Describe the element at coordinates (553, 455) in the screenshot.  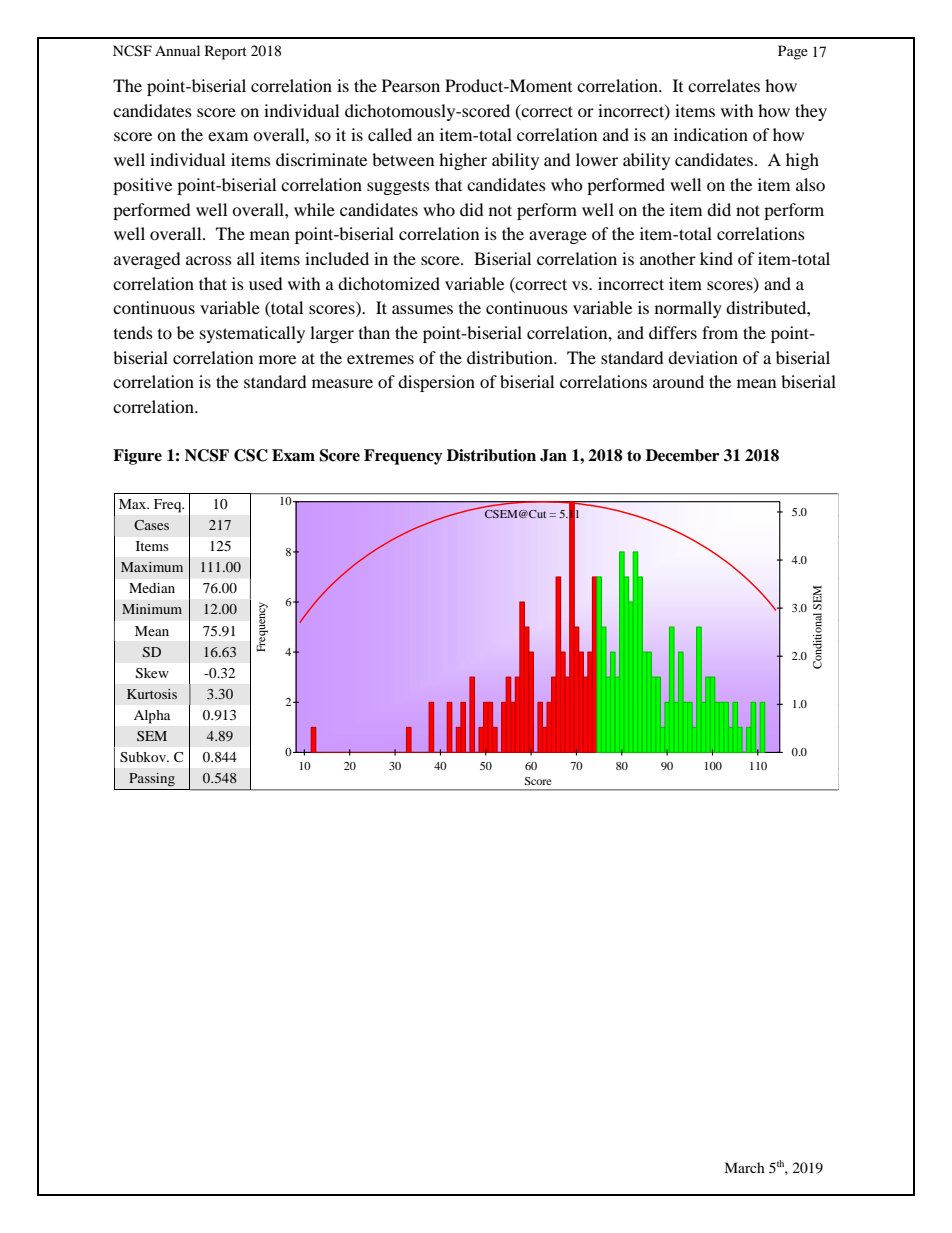
I see `Jan` at that location.
